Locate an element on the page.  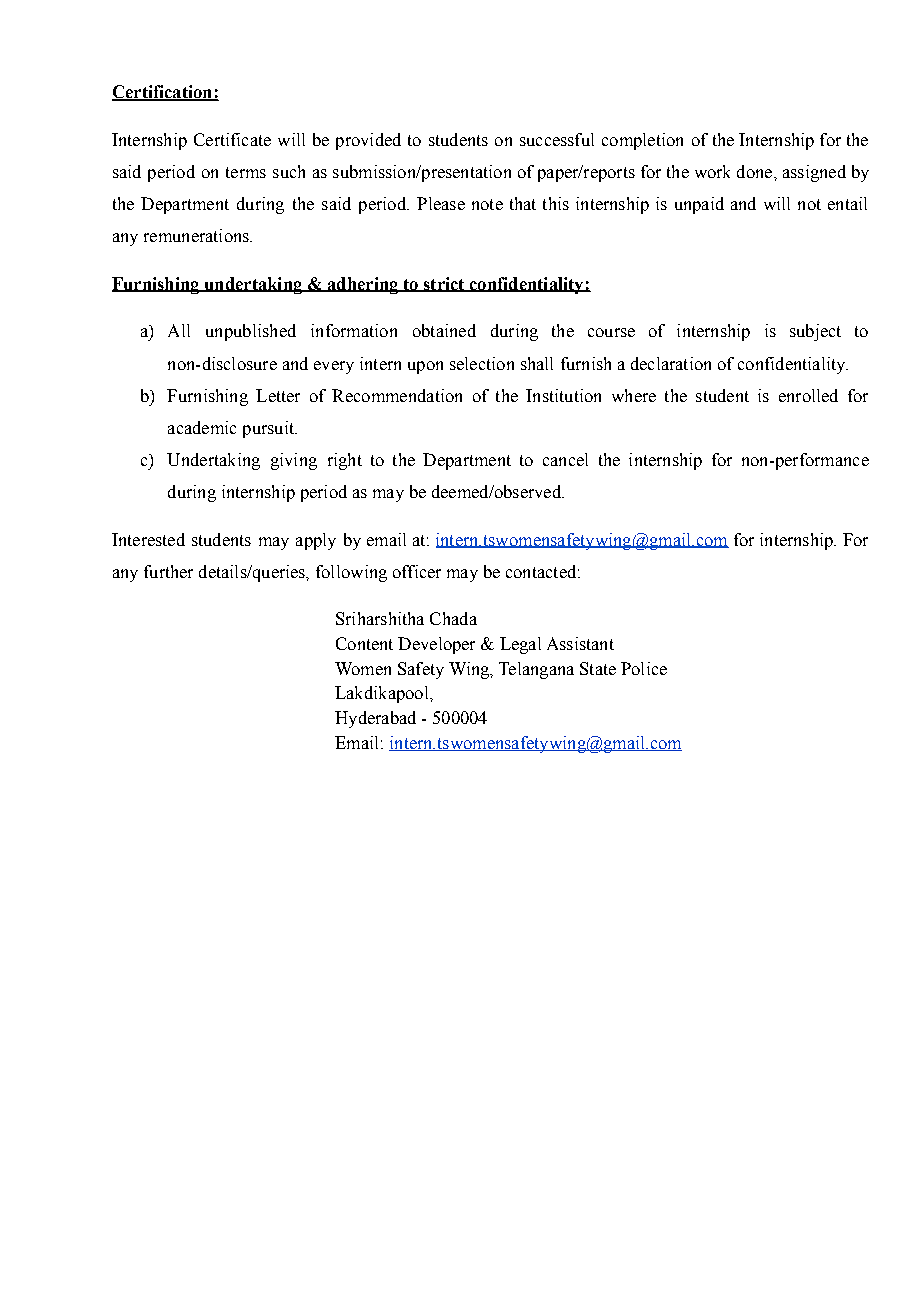
Hyderabad is located at coordinates (375, 719).
